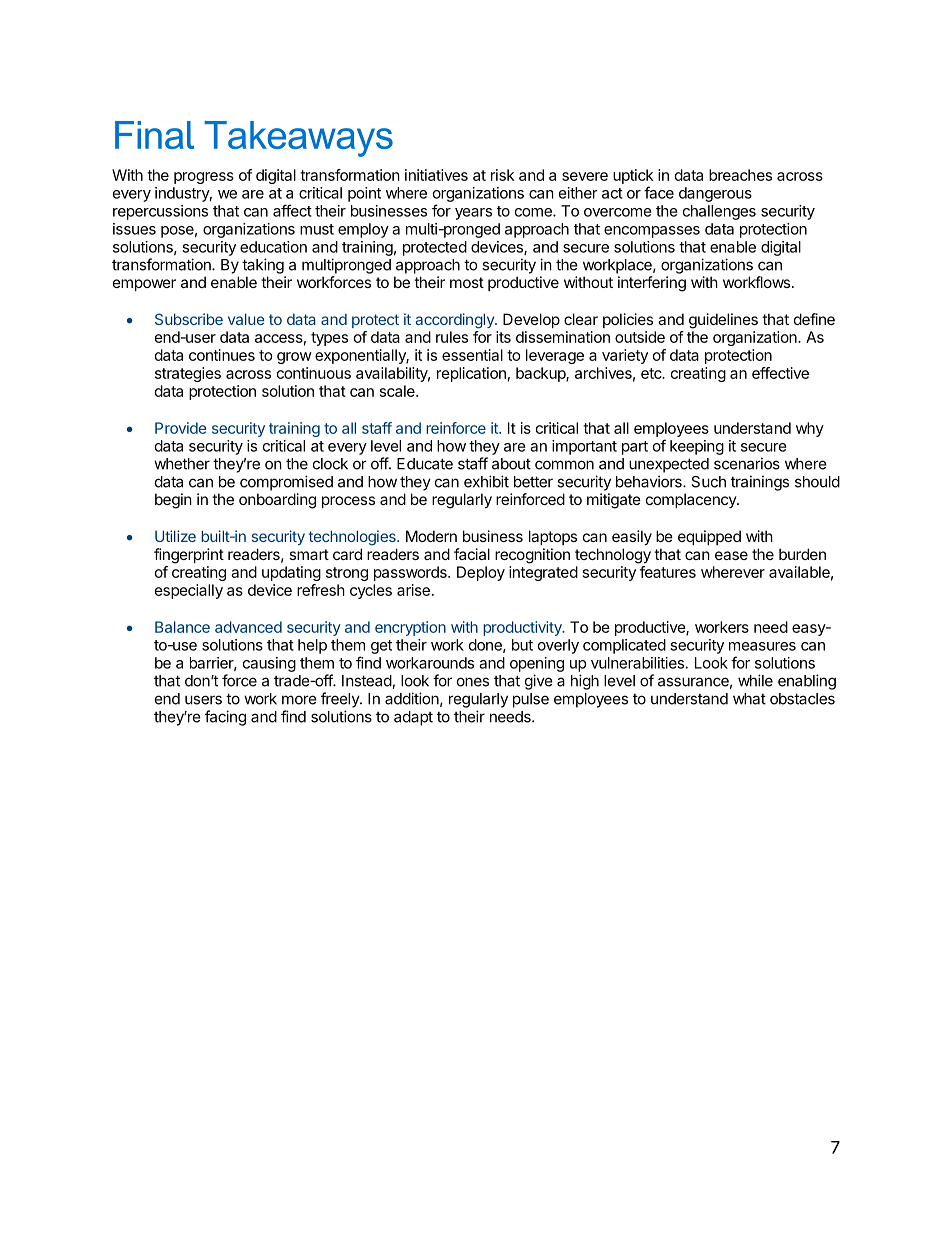 Image resolution: width=952 pixels, height=1233 pixels. I want to click on Provide, so click(181, 428).
